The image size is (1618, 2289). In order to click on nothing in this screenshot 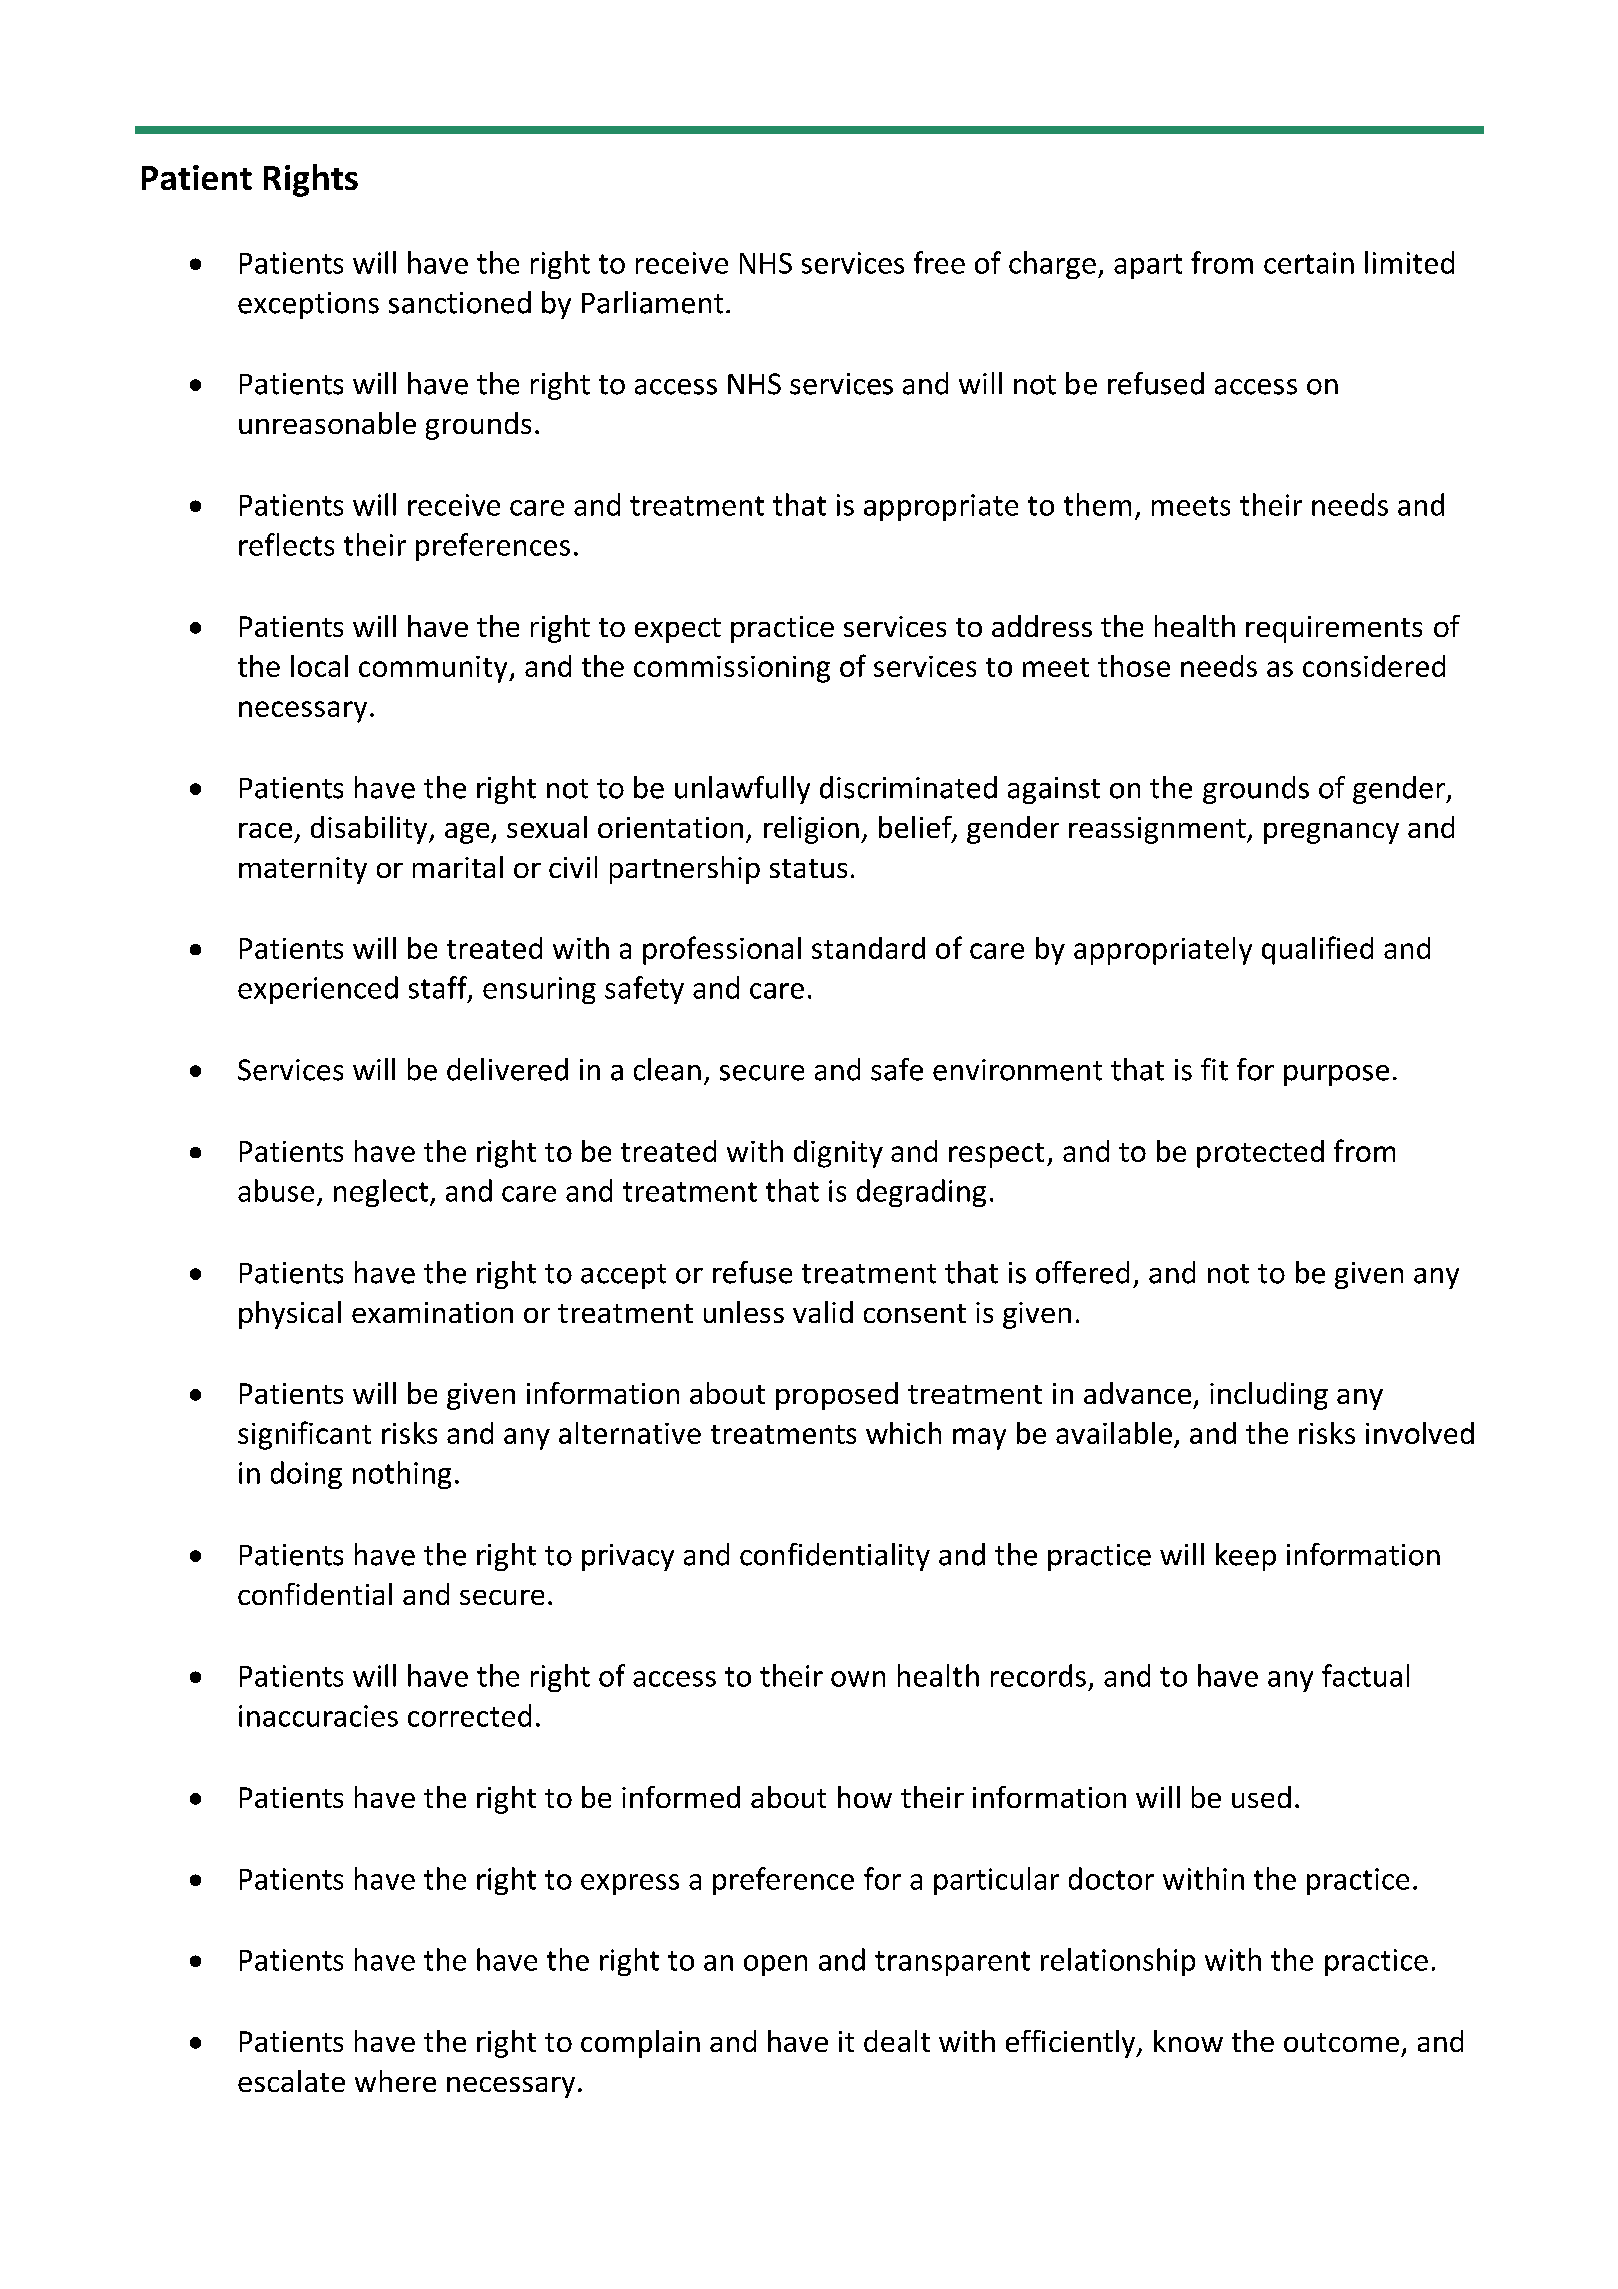, I will do `click(402, 1475)`.
